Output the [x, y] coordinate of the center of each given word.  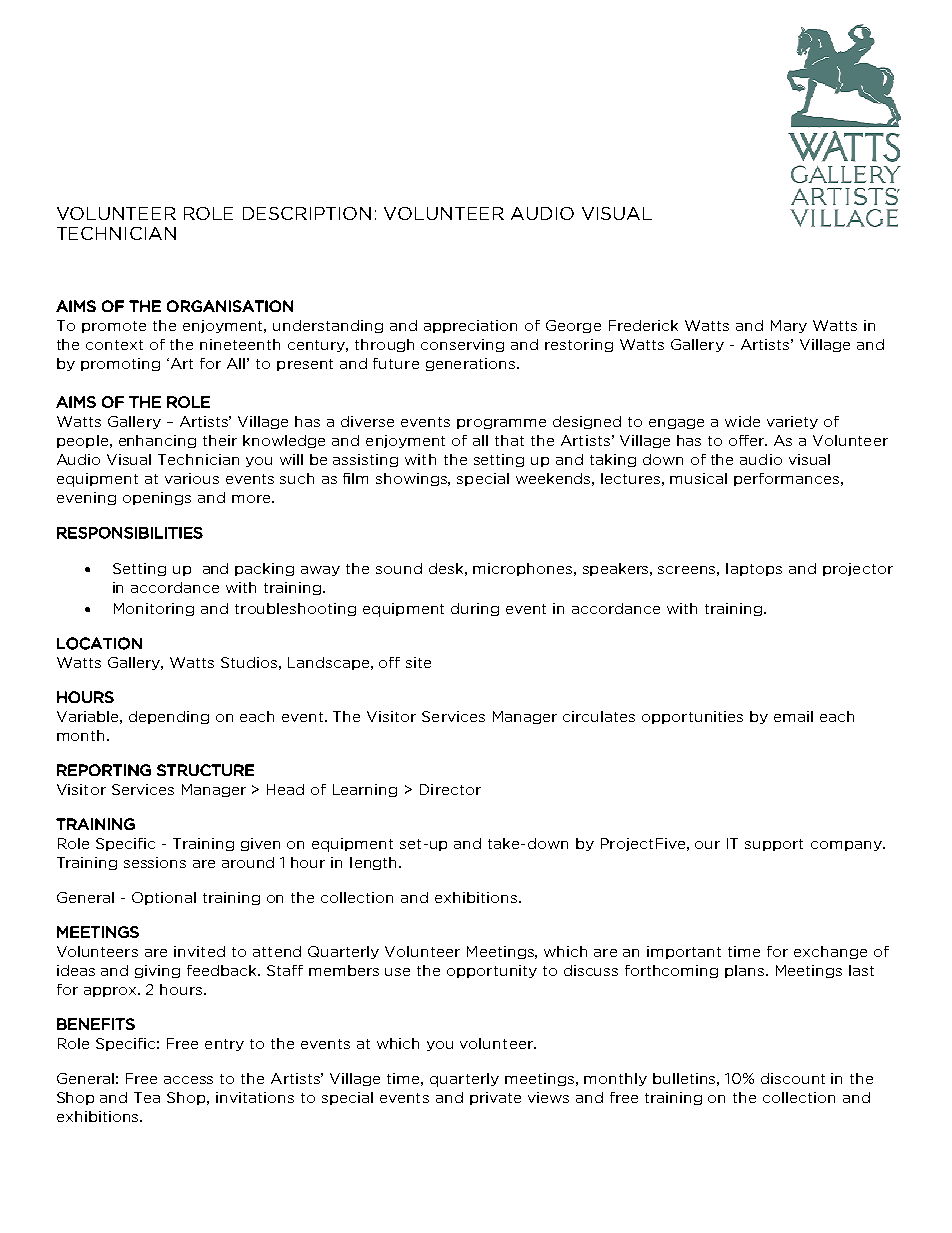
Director [450, 789]
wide [742, 421]
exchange [830, 952]
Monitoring [154, 609]
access [188, 1080]
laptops [754, 569]
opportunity [492, 971]
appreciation [470, 326]
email [793, 716]
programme [501, 424]
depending [169, 717]
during [475, 609]
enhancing [157, 441]
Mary [789, 326]
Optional [164, 898]
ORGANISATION [230, 306]
